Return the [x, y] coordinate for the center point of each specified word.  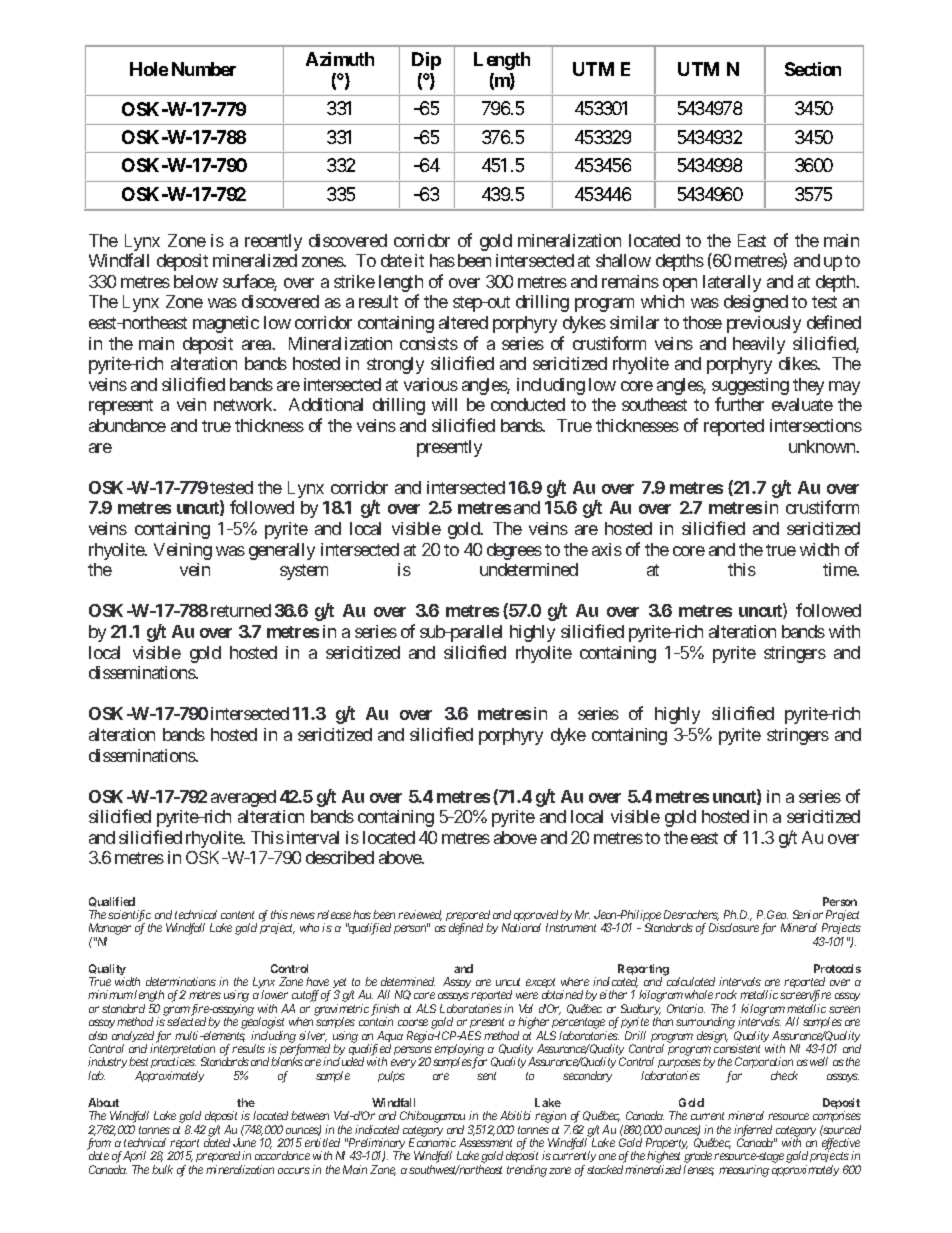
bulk [162, 1169]
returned [241, 610]
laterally [732, 283]
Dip [426, 61]
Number [204, 69]
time [840, 569]
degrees [514, 551]
